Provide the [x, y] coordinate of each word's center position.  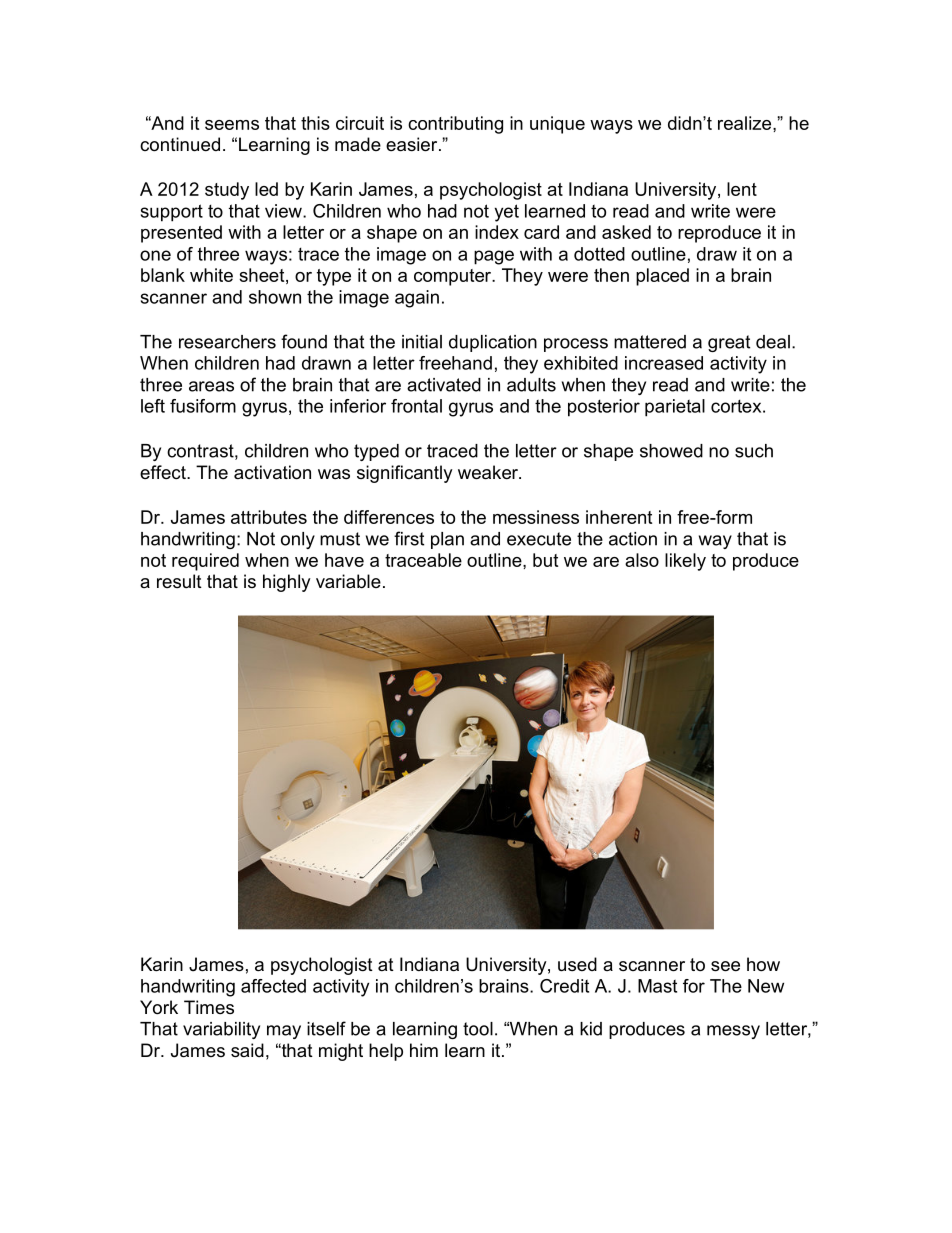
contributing [455, 125]
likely [685, 562]
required [205, 562]
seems [232, 125]
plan [447, 540]
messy [733, 1032]
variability [221, 1030]
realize [746, 123]
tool [478, 1029]
